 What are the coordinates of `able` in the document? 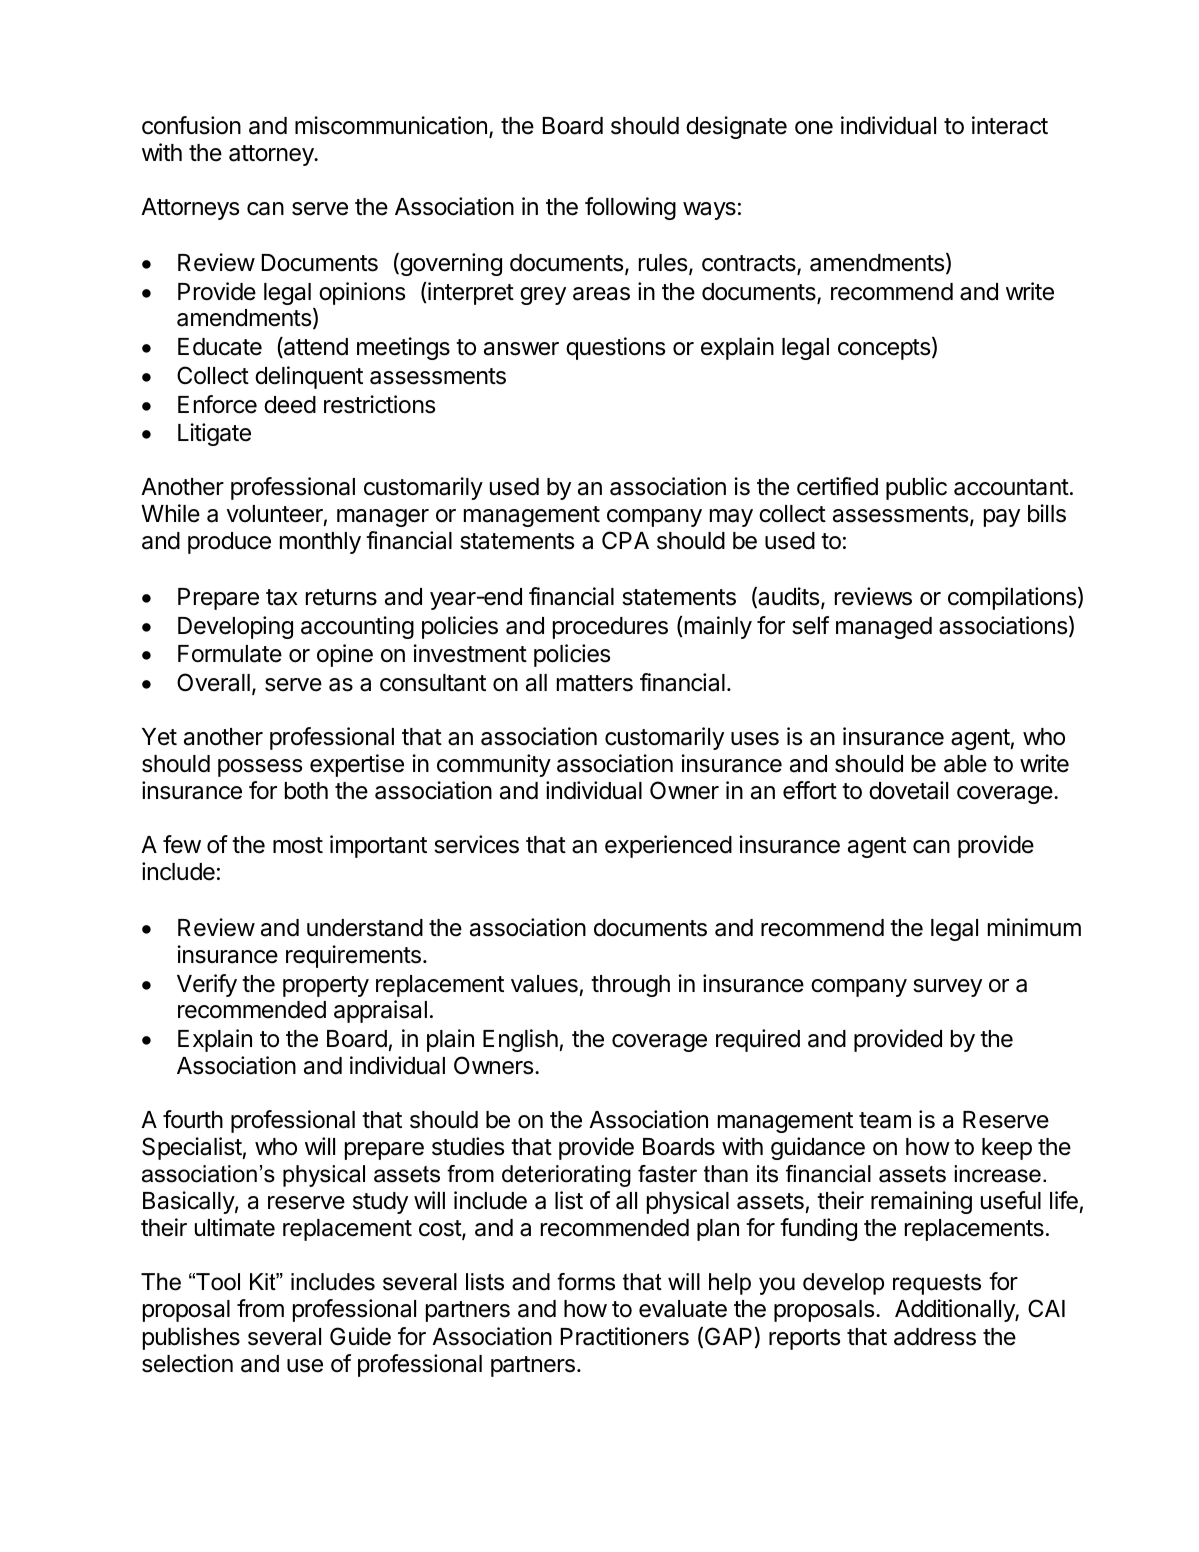 It's located at (965, 764).
